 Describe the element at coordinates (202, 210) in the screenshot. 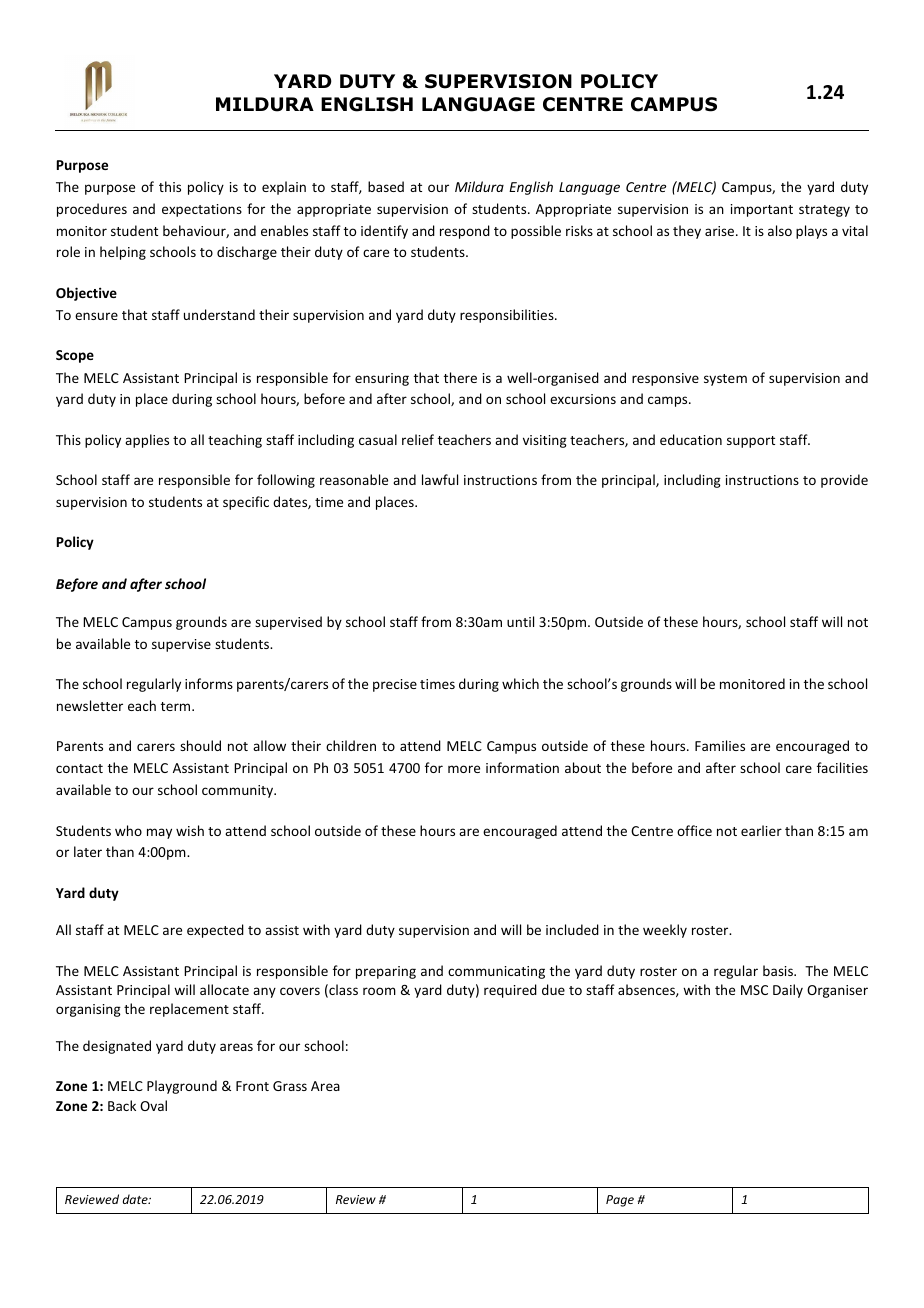

I see `expectations` at that location.
